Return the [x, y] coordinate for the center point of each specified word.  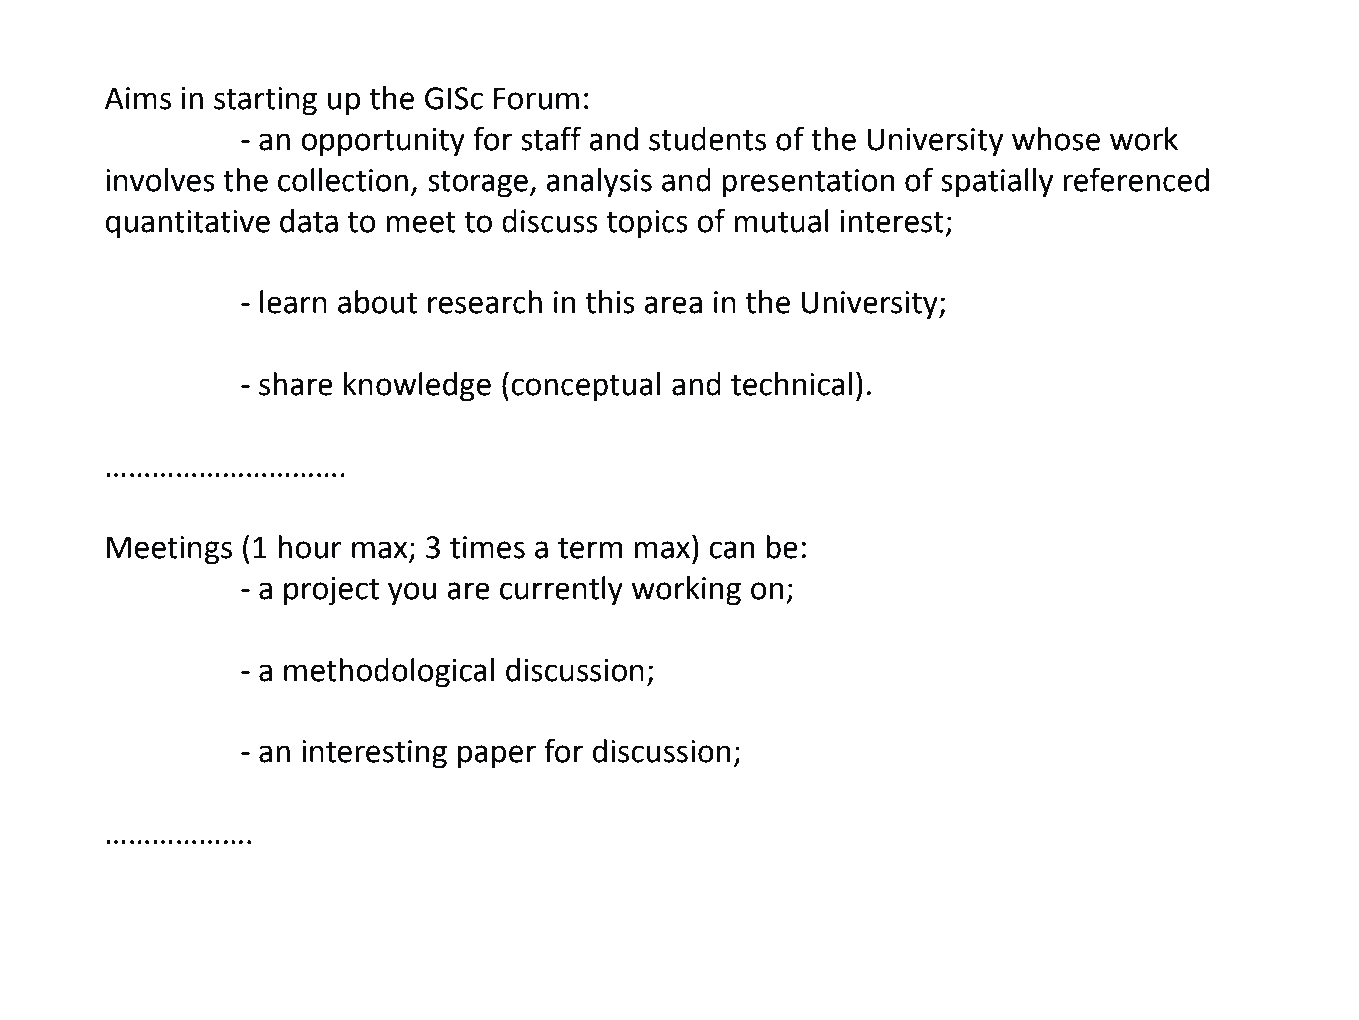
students [707, 139]
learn [293, 302]
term [590, 548]
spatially [997, 183]
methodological [389, 673]
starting [265, 101]
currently [561, 591]
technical [791, 384]
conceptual [585, 387]
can [731, 550]
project [331, 591]
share [296, 384]
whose [1056, 139]
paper [497, 757]
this [610, 302]
